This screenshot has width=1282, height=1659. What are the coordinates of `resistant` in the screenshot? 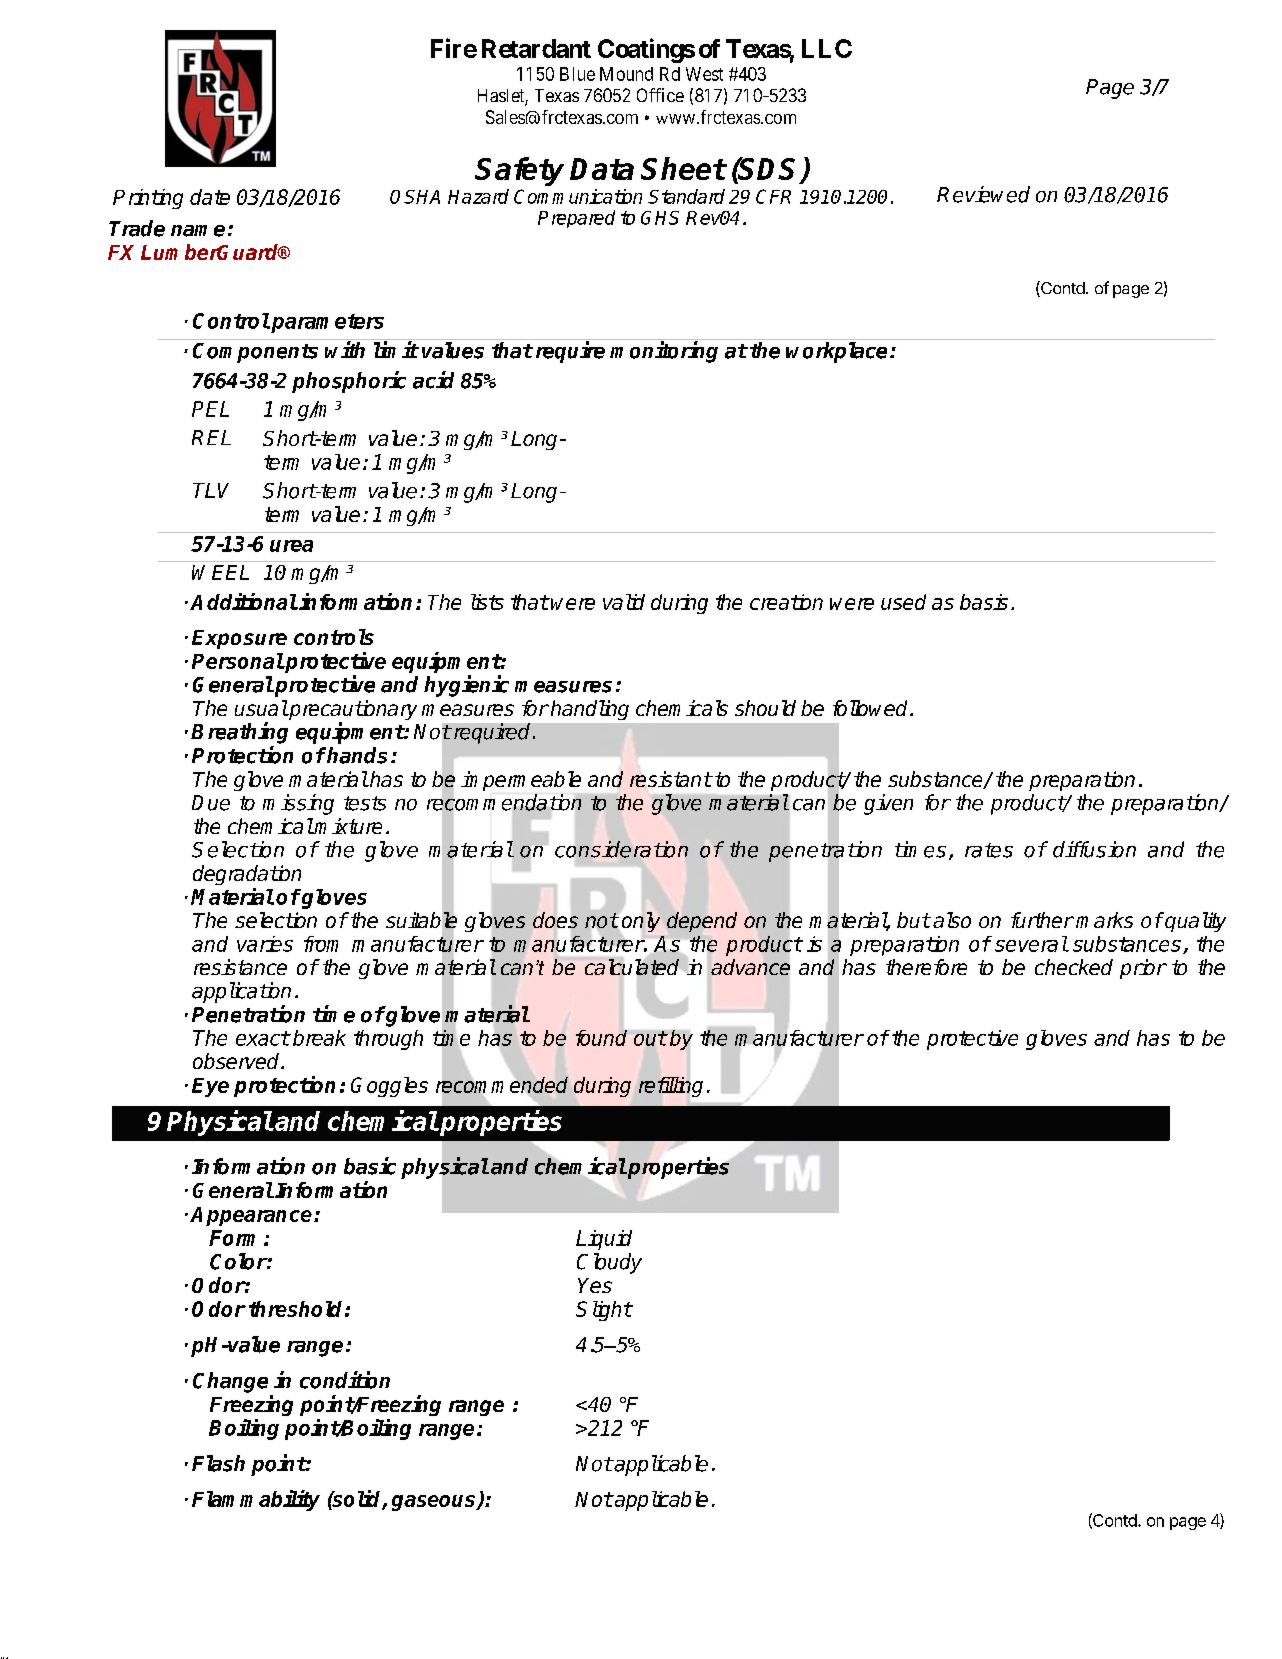 It's located at (671, 779).
